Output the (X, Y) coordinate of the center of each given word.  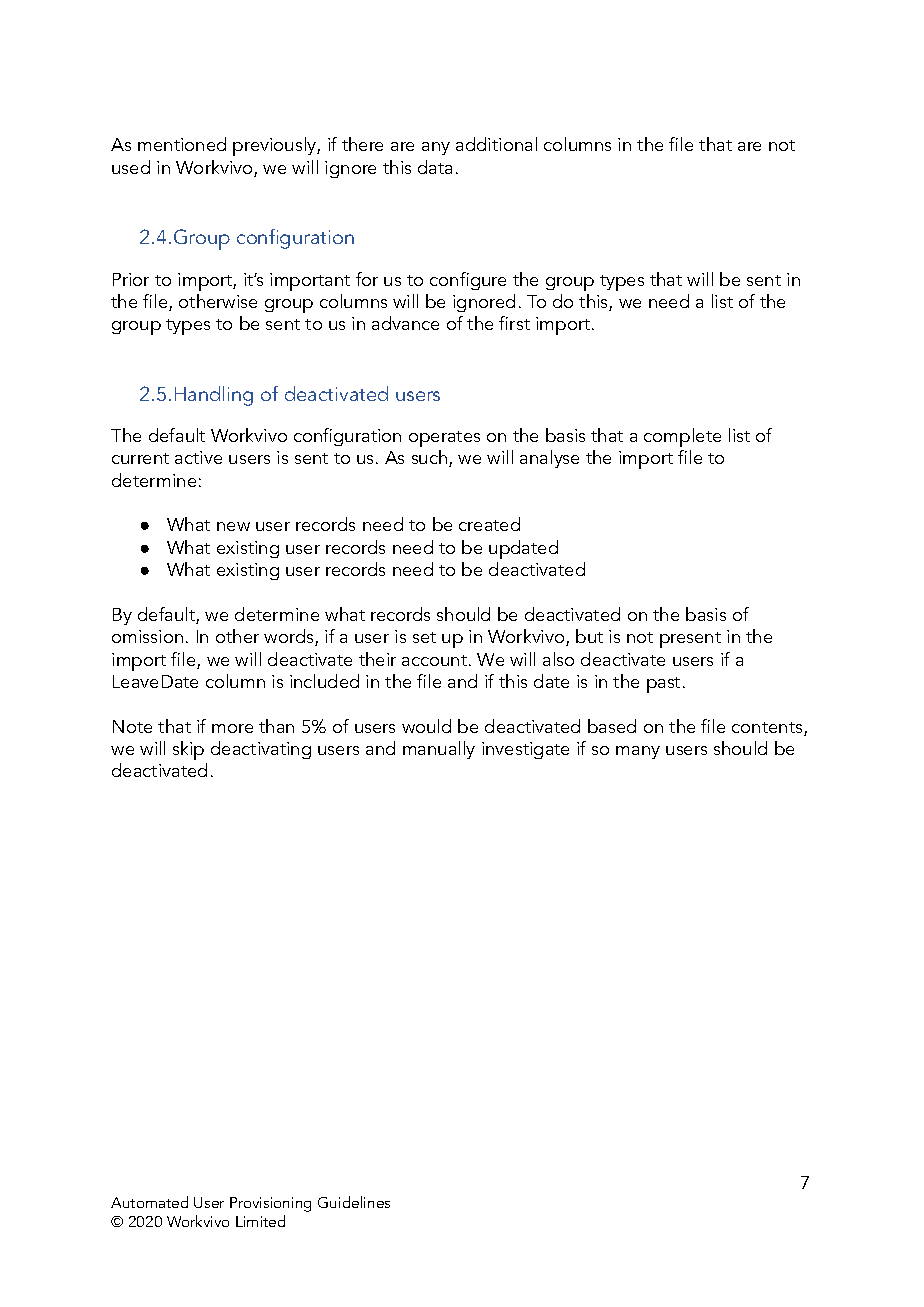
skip (188, 750)
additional (496, 144)
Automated (149, 1202)
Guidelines (354, 1202)
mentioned (182, 144)
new (233, 526)
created (489, 524)
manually (439, 750)
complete (682, 437)
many (638, 752)
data (435, 167)
